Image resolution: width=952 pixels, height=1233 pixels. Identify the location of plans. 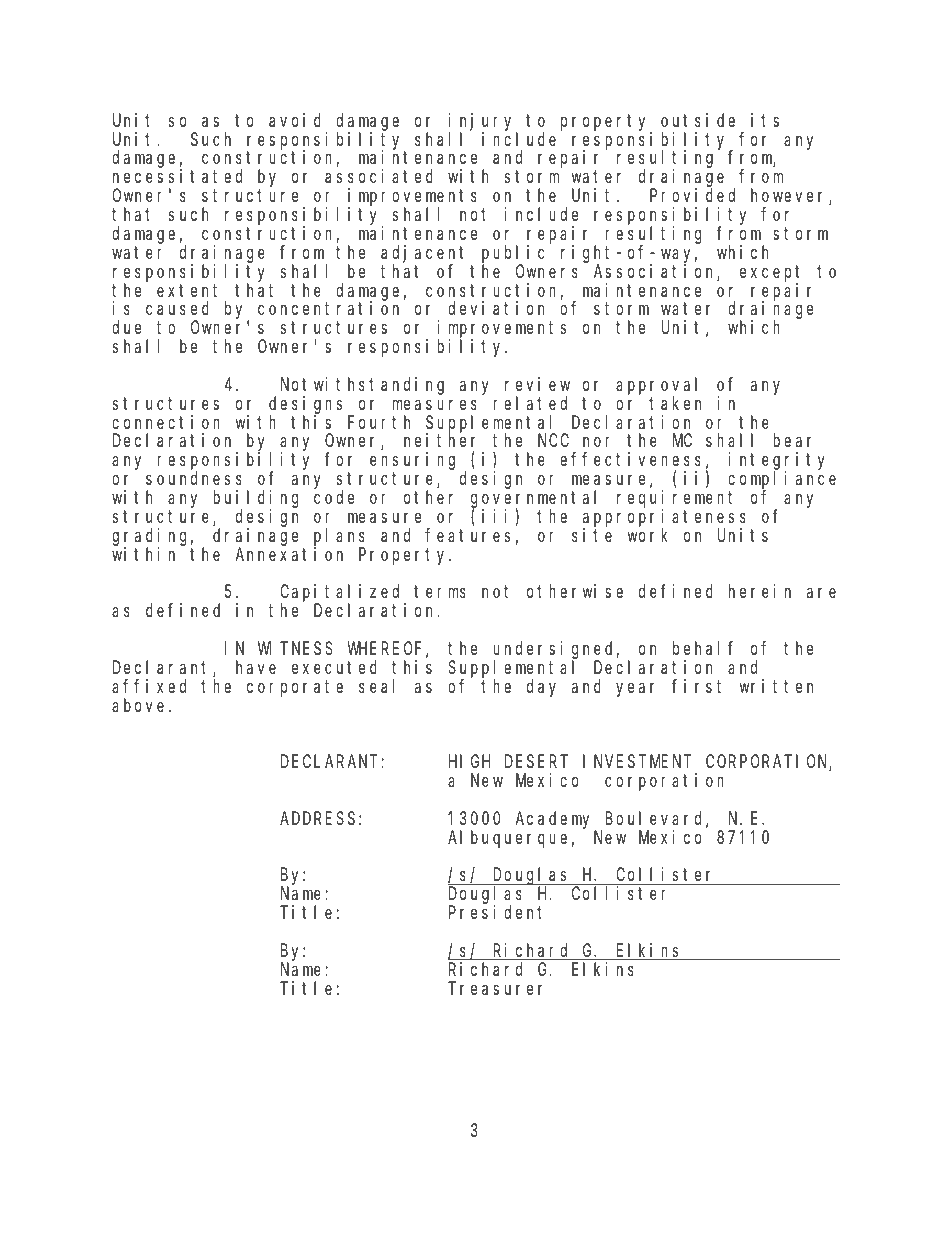
(339, 538).
